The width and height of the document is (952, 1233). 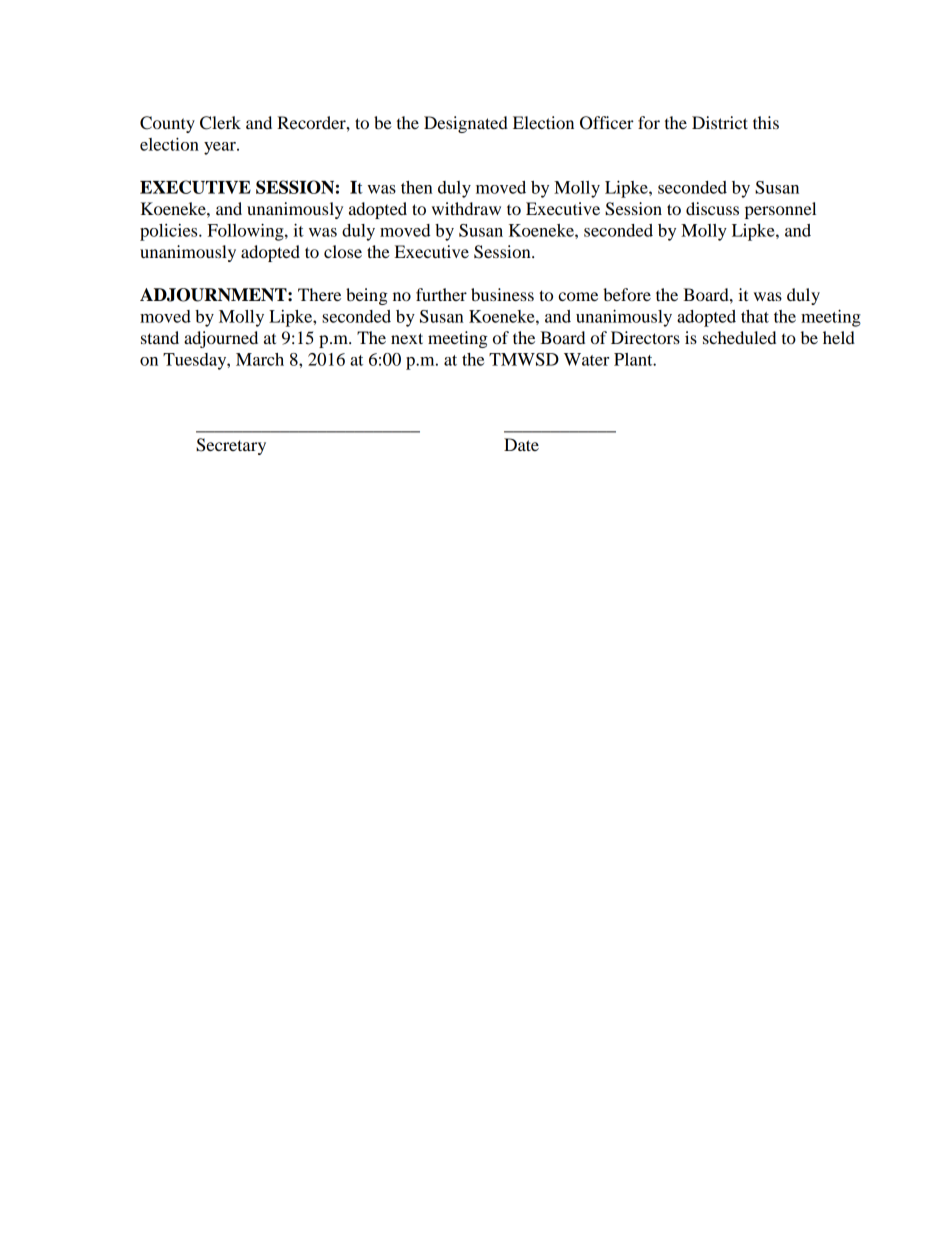 I want to click on Secretary, so click(x=231, y=446).
